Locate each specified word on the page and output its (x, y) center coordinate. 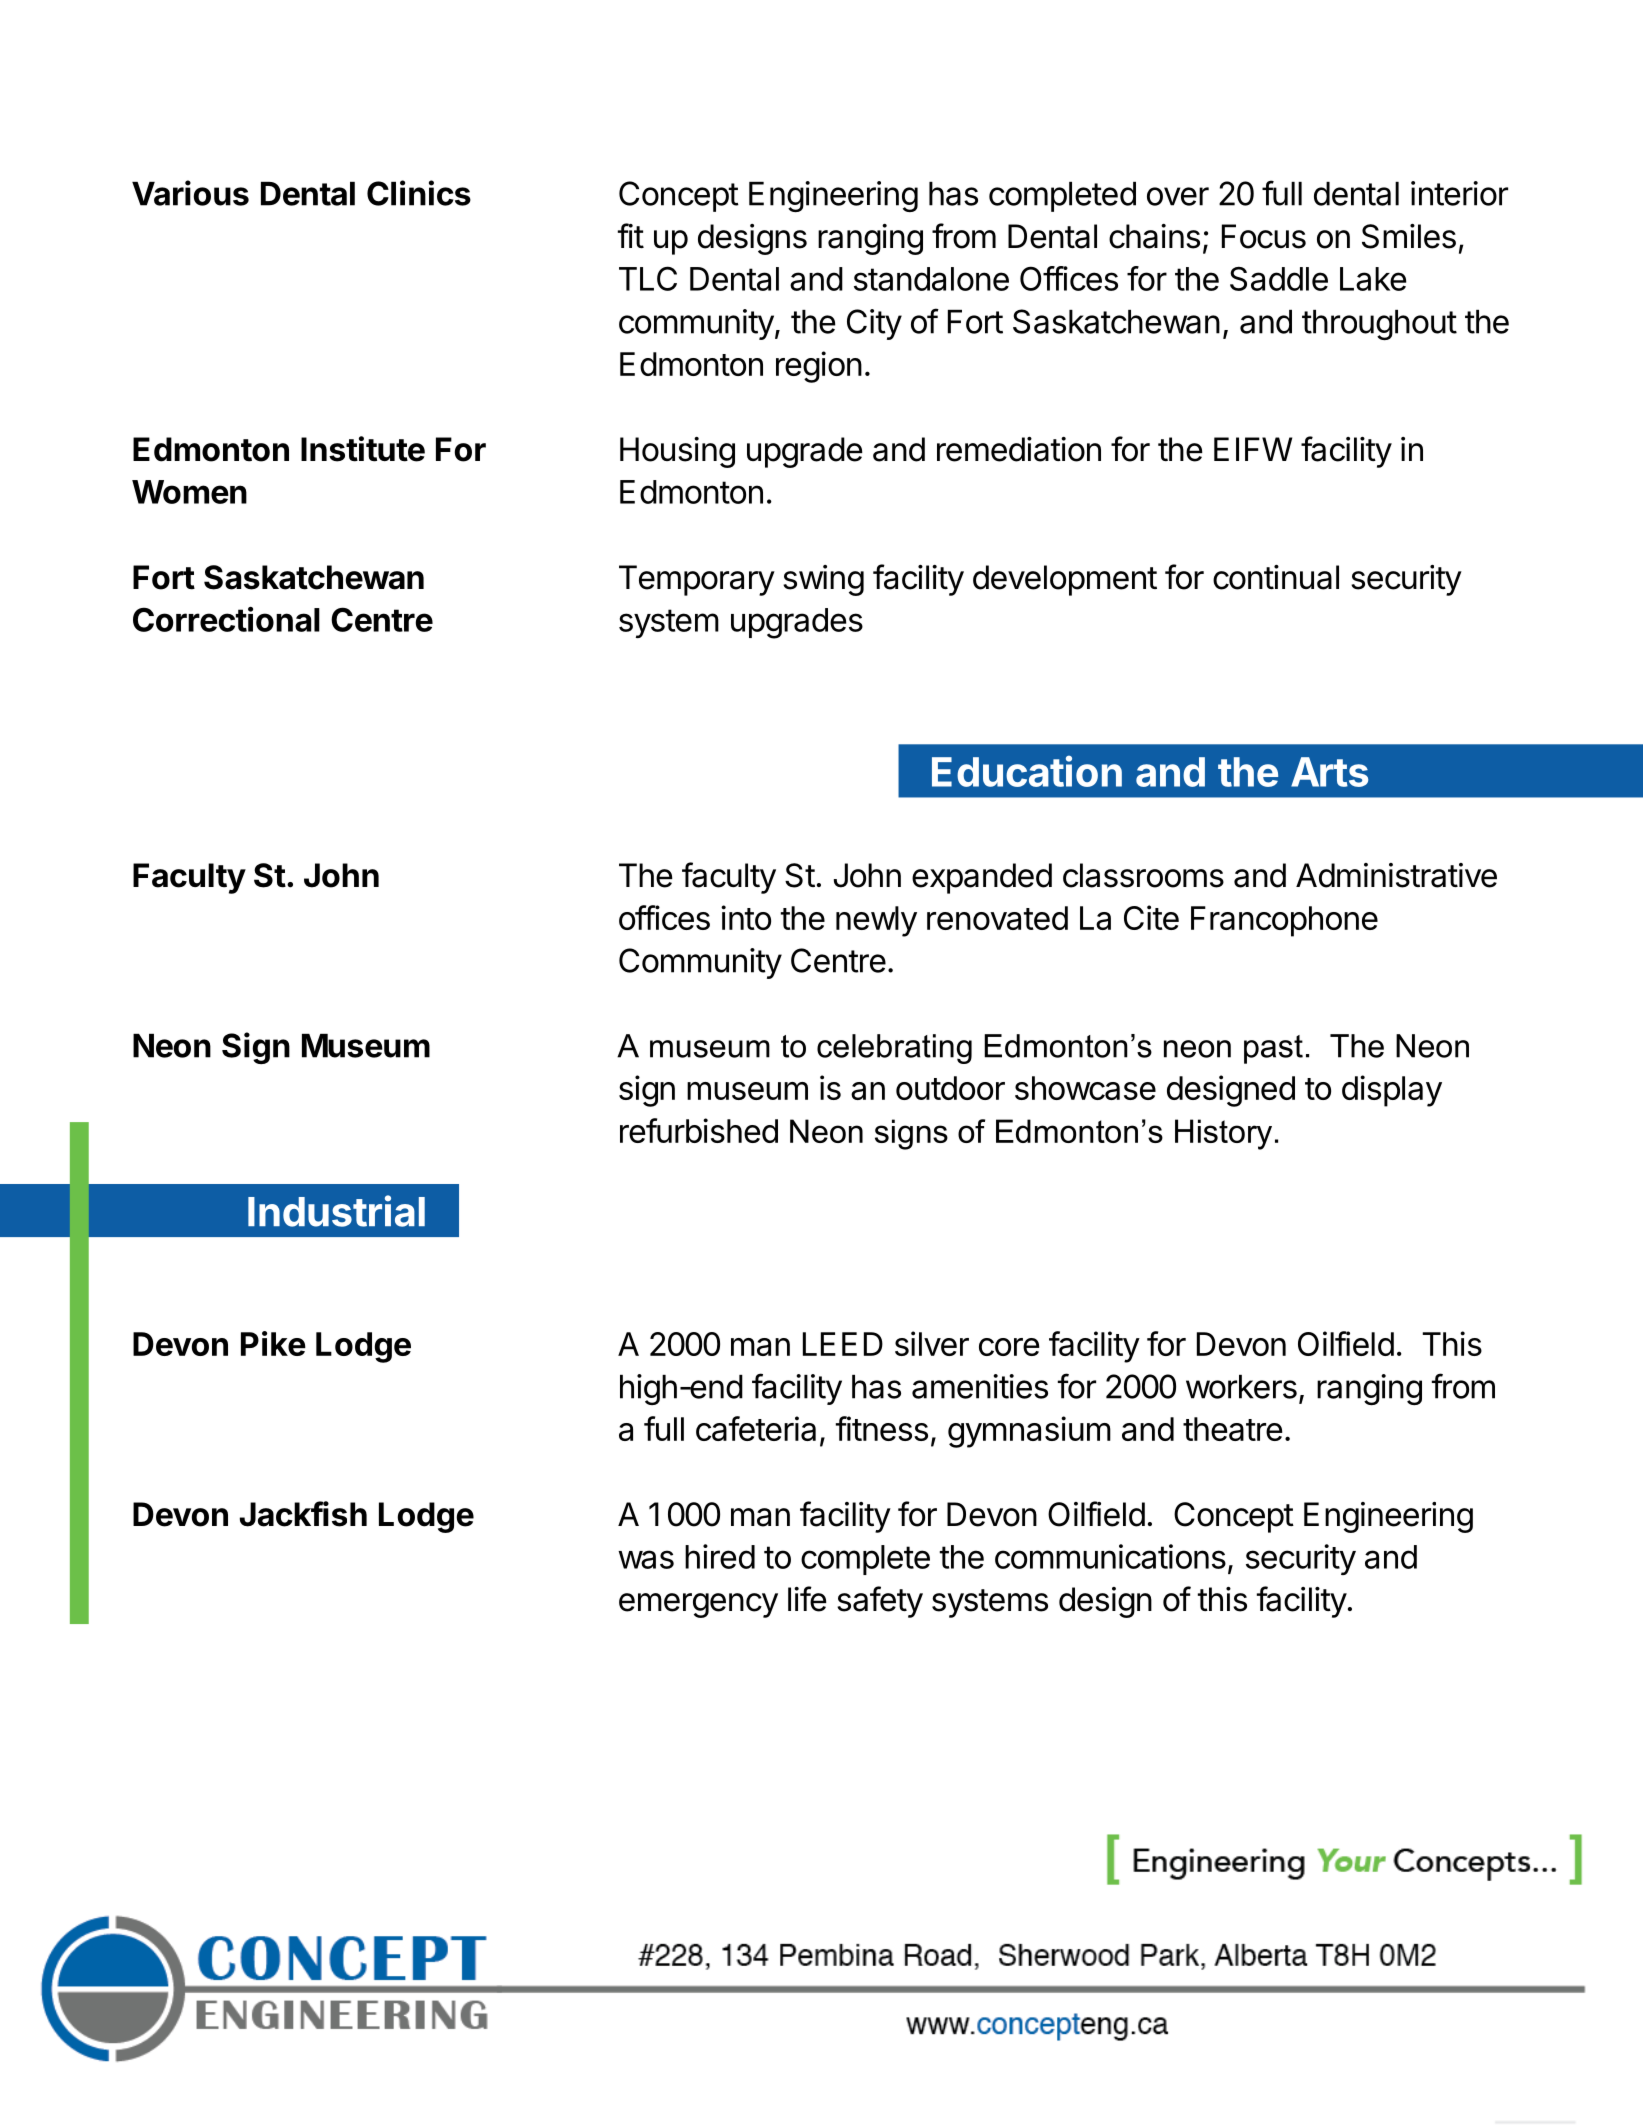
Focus (1264, 236)
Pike (273, 1343)
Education (1027, 771)
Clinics (419, 193)
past (1273, 1049)
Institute (363, 449)
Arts (1329, 772)
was (646, 1559)
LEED (843, 1344)
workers (1241, 1387)
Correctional (226, 619)
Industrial (336, 1211)
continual (1276, 577)
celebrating (894, 1049)
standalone (931, 279)
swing (823, 580)
